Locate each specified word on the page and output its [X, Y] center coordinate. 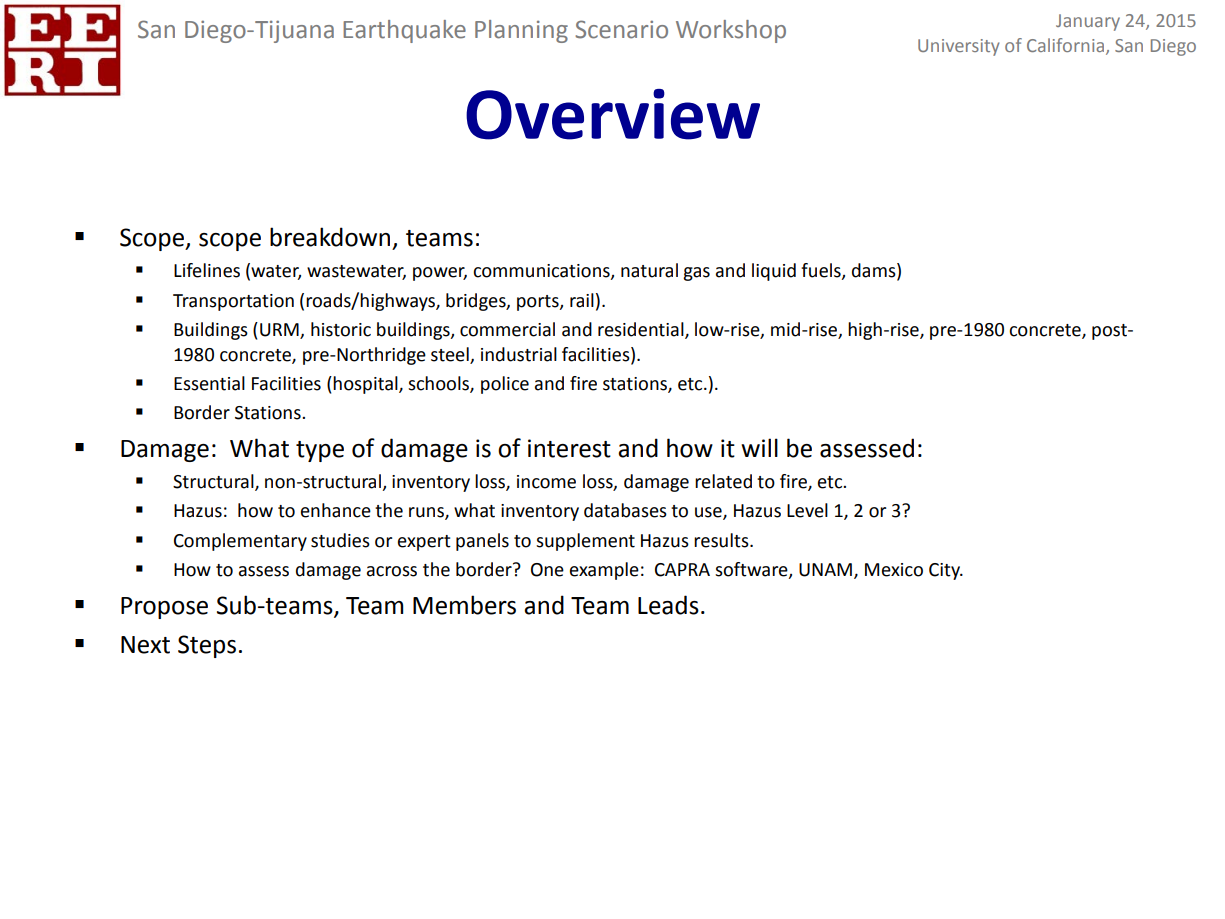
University [959, 47]
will [759, 447]
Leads [668, 605]
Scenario [621, 29]
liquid [774, 272]
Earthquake [404, 31]
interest [569, 448]
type [320, 451]
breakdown [330, 237]
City [945, 571]
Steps [207, 646]
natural [649, 270]
